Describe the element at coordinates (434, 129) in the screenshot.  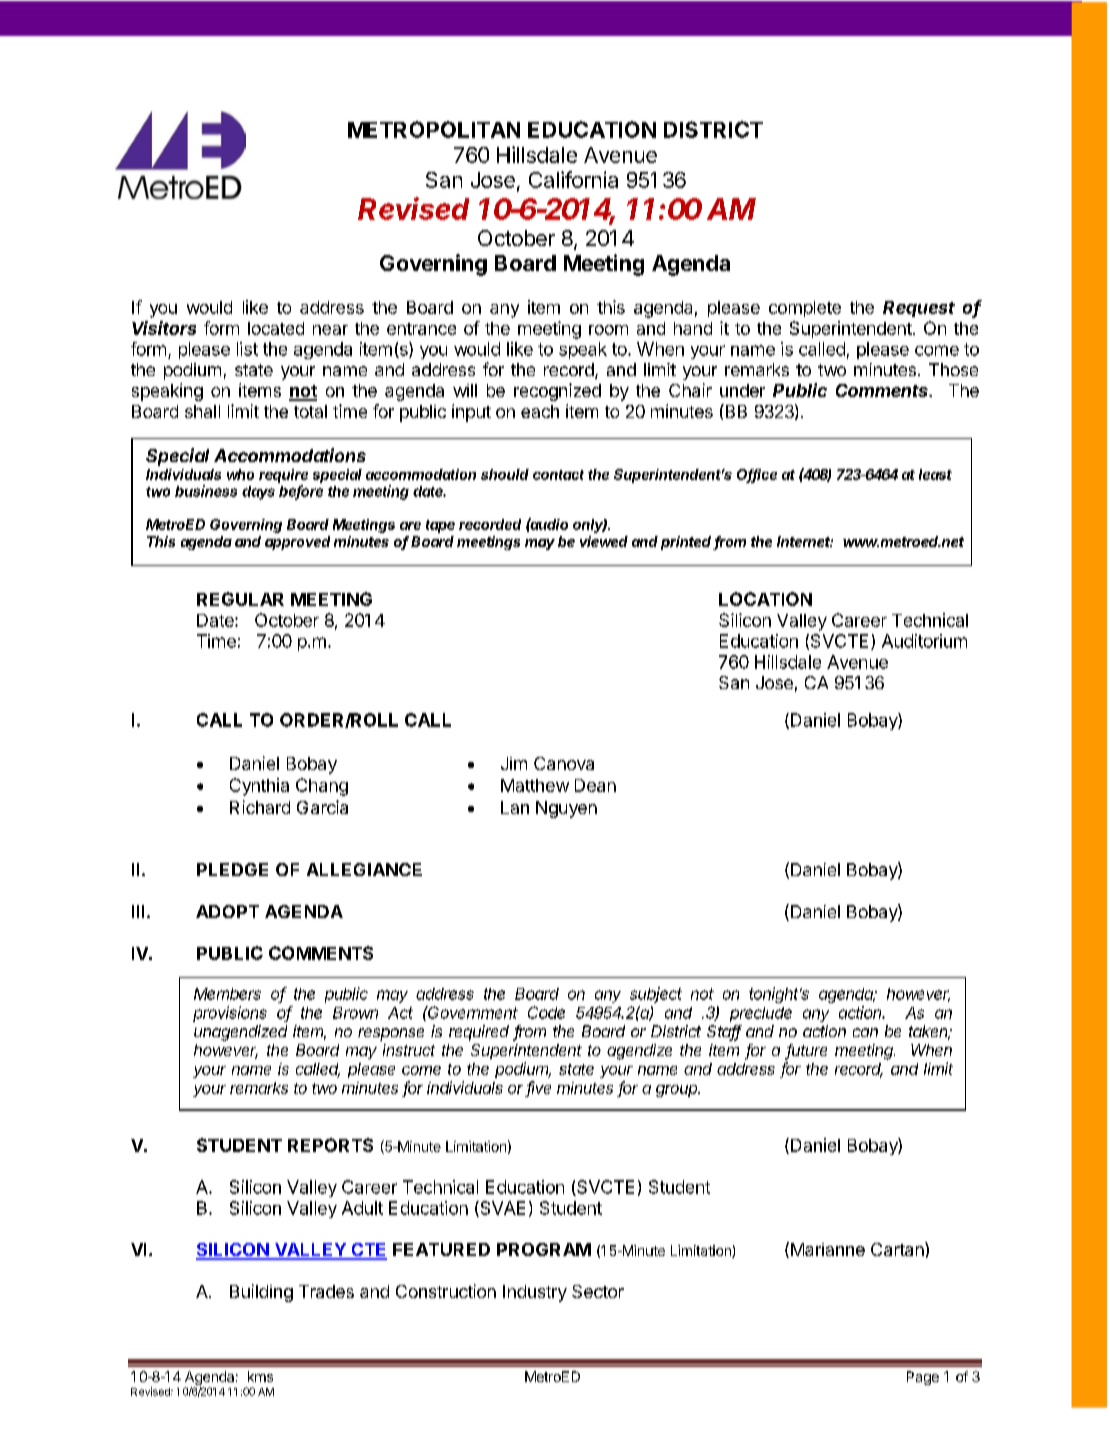
I see `METROPOLITAN` at that location.
